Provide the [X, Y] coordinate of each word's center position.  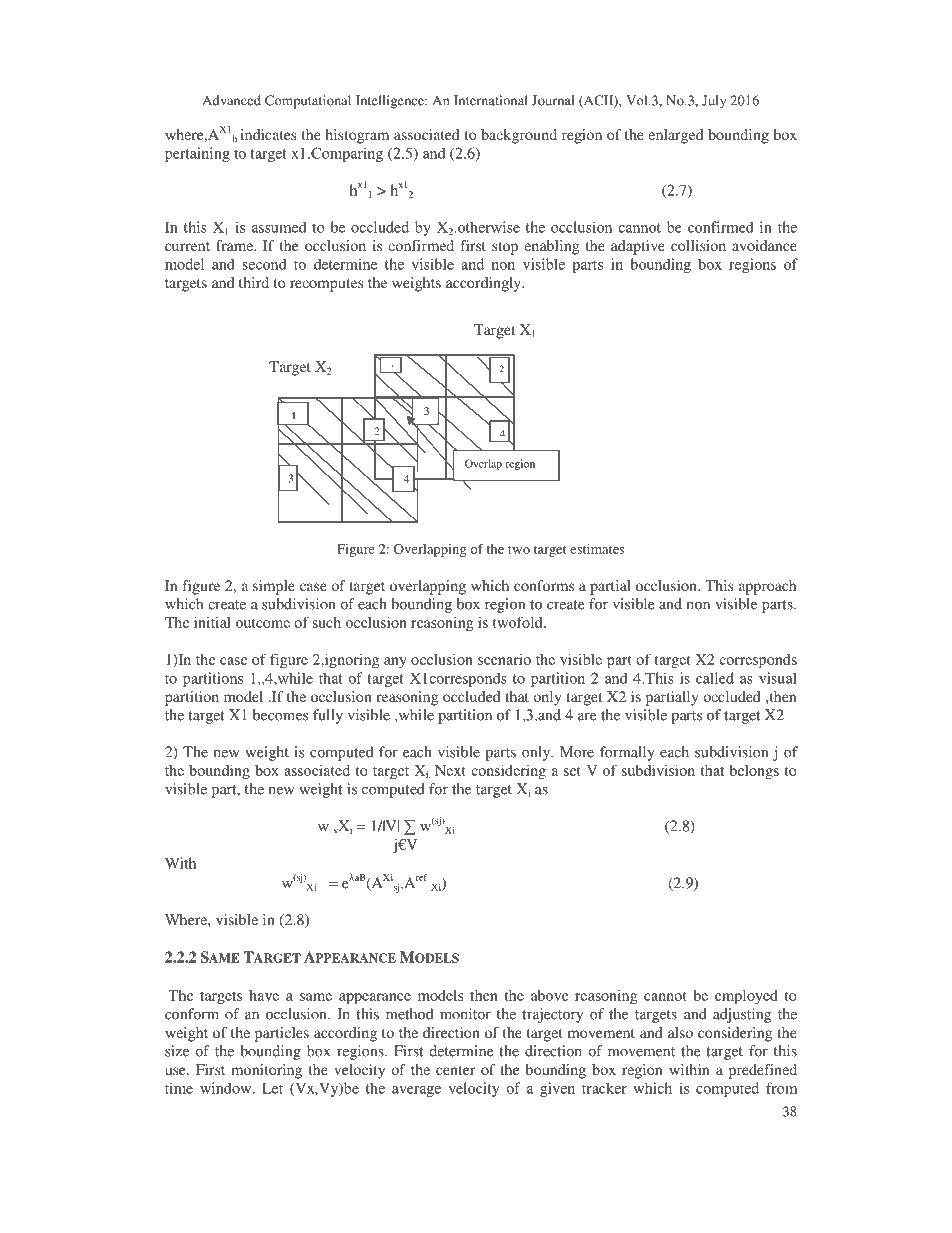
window [227, 1088]
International [491, 100]
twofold [519, 622]
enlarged [676, 136]
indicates [268, 134]
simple [274, 587]
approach [768, 587]
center [455, 1070]
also [680, 1032]
